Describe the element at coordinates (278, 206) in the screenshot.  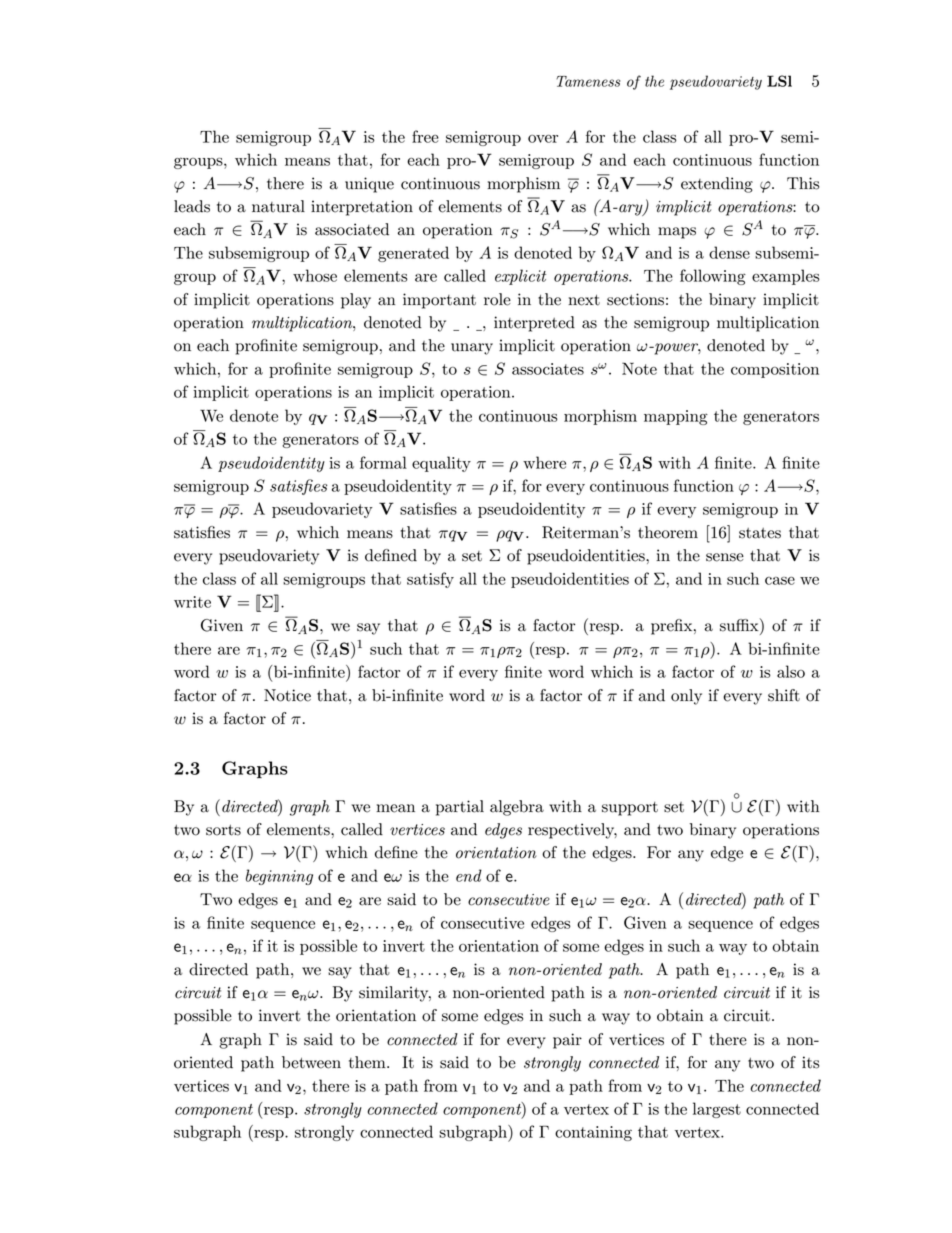
I see `natural` at that location.
